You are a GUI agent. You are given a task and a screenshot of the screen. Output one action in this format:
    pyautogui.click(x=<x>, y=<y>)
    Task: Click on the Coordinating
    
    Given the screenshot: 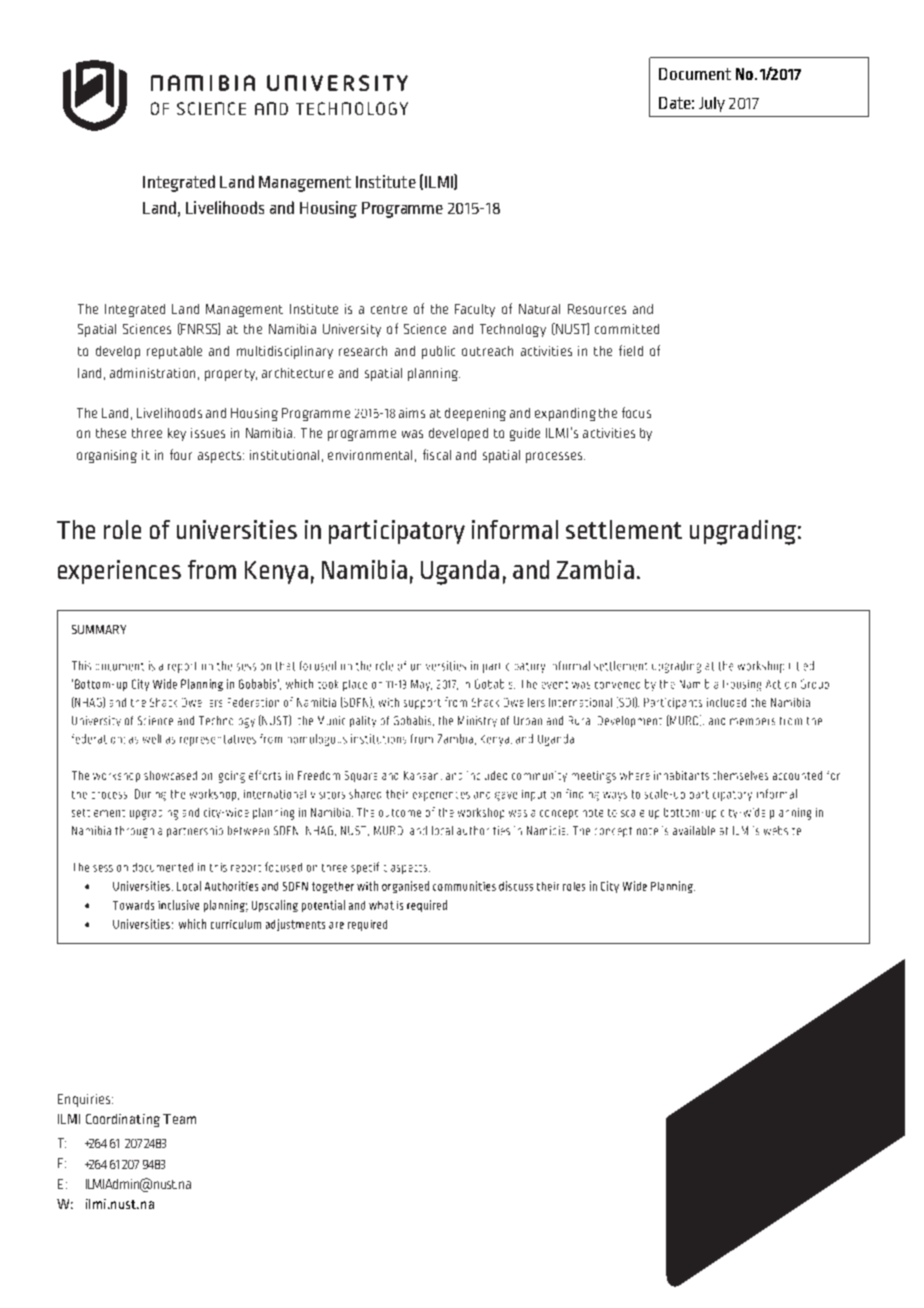 What is the action you would take?
    pyautogui.click(x=123, y=1120)
